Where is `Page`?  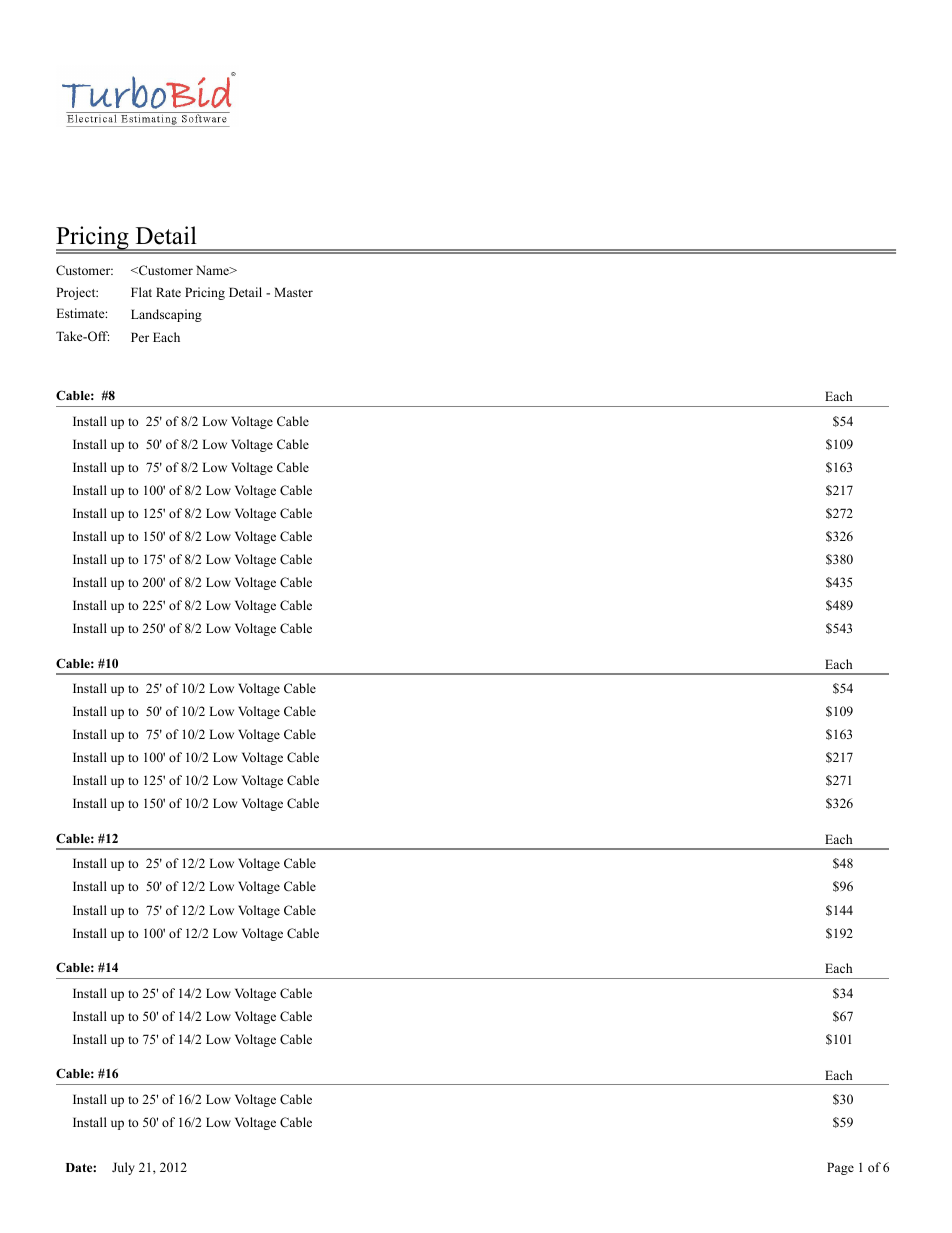
Page is located at coordinates (840, 1168).
